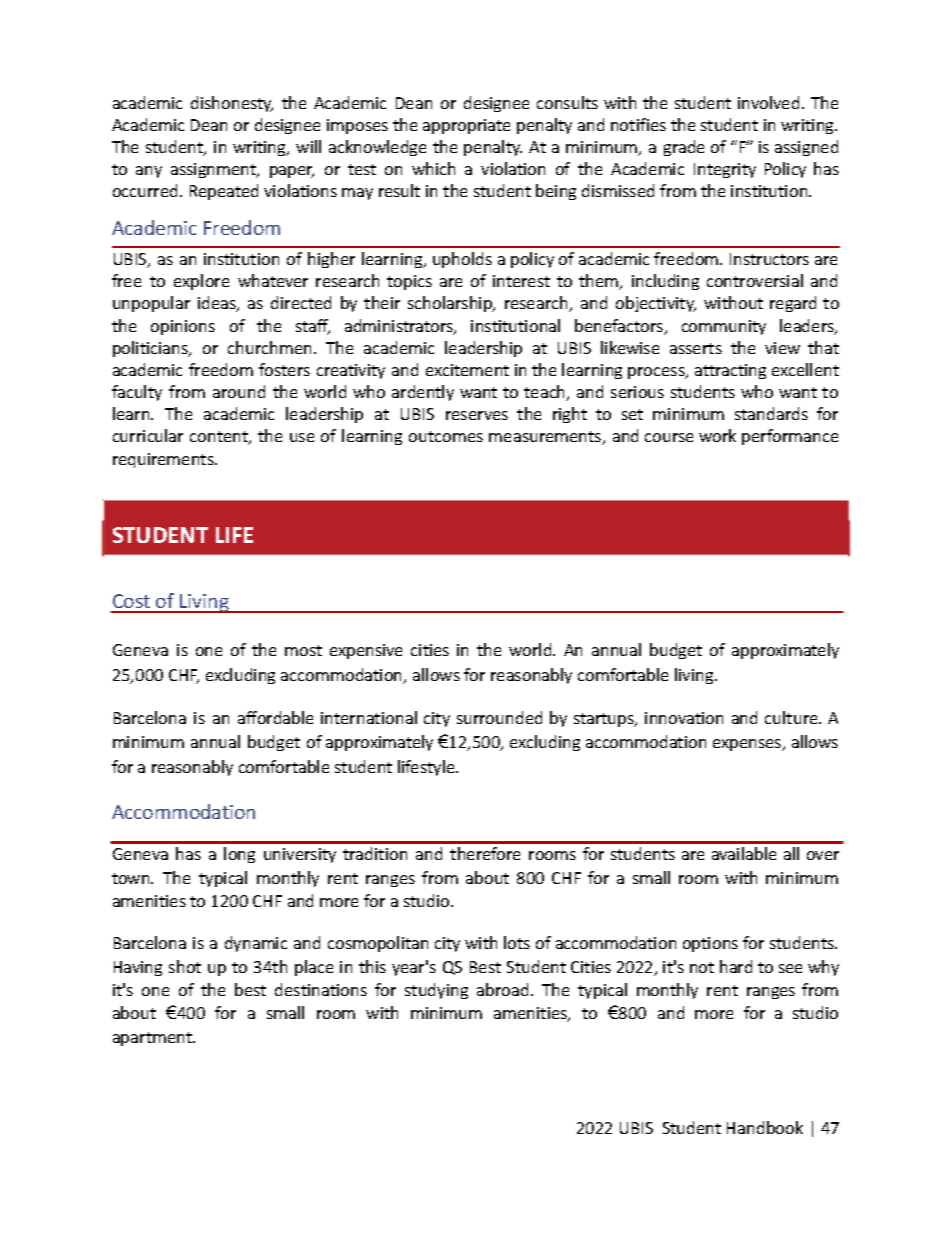  What do you see at coordinates (153, 1039) in the document?
I see `apartment` at bounding box center [153, 1039].
